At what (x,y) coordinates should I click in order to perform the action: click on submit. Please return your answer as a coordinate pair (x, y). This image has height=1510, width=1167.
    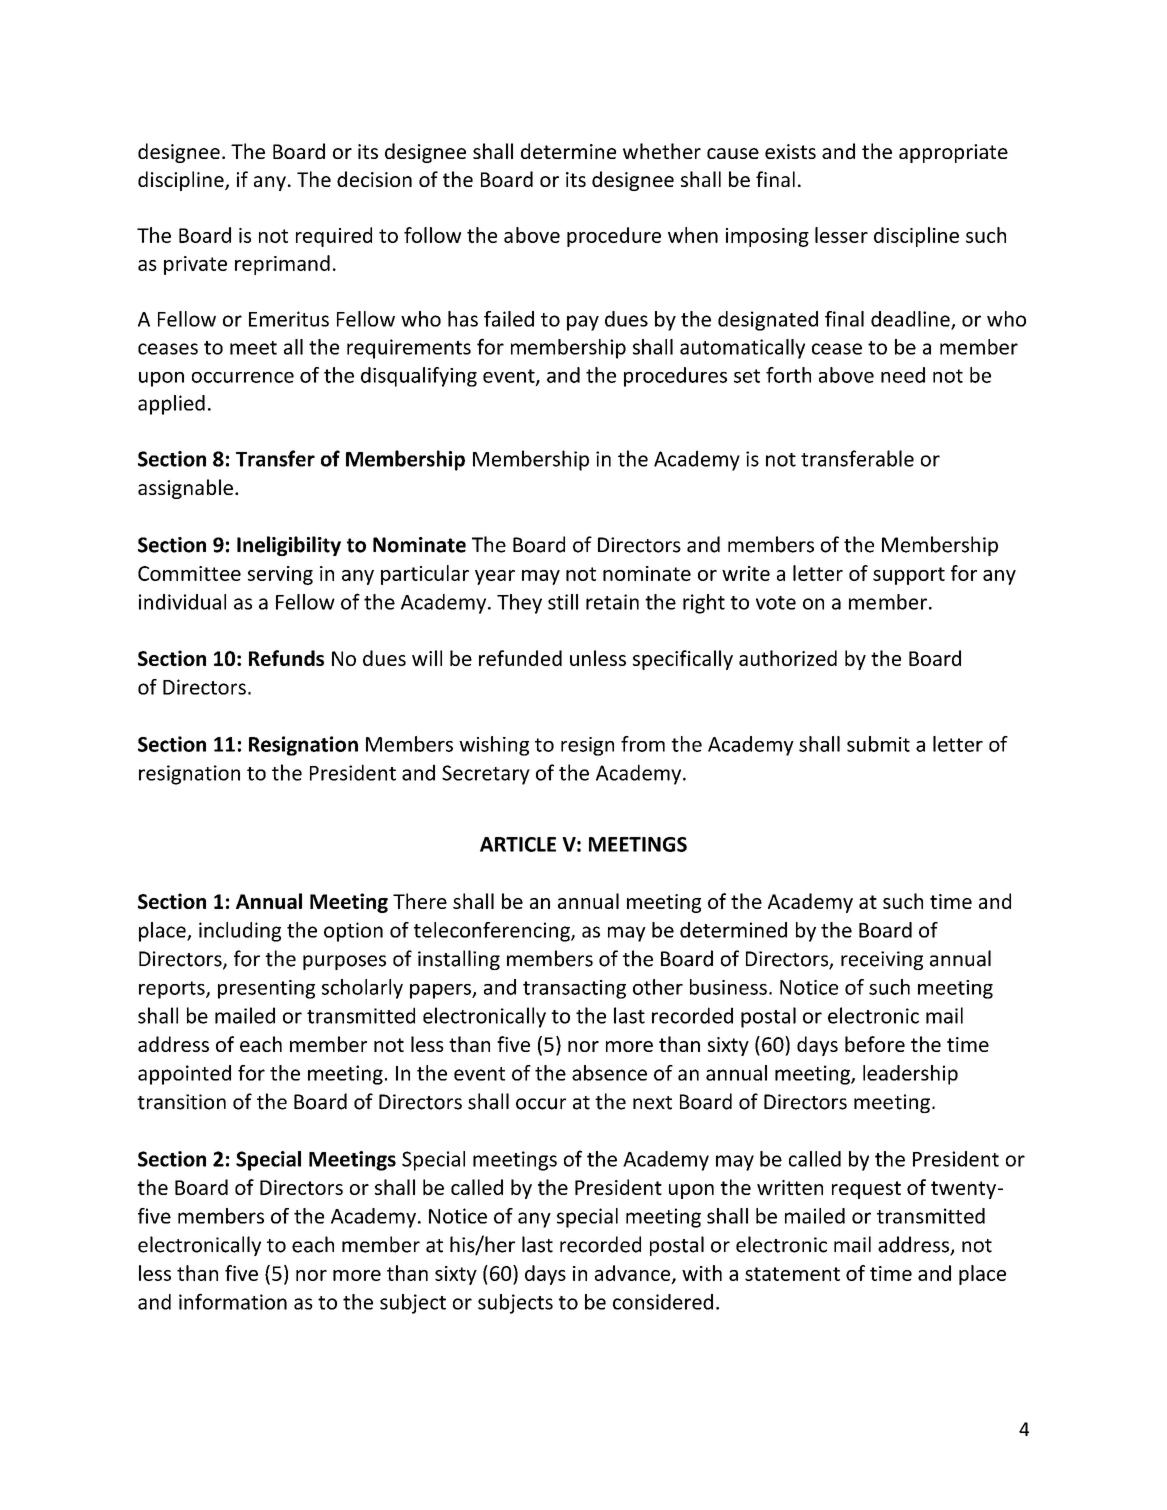
    Looking at the image, I should click on (878, 744).
